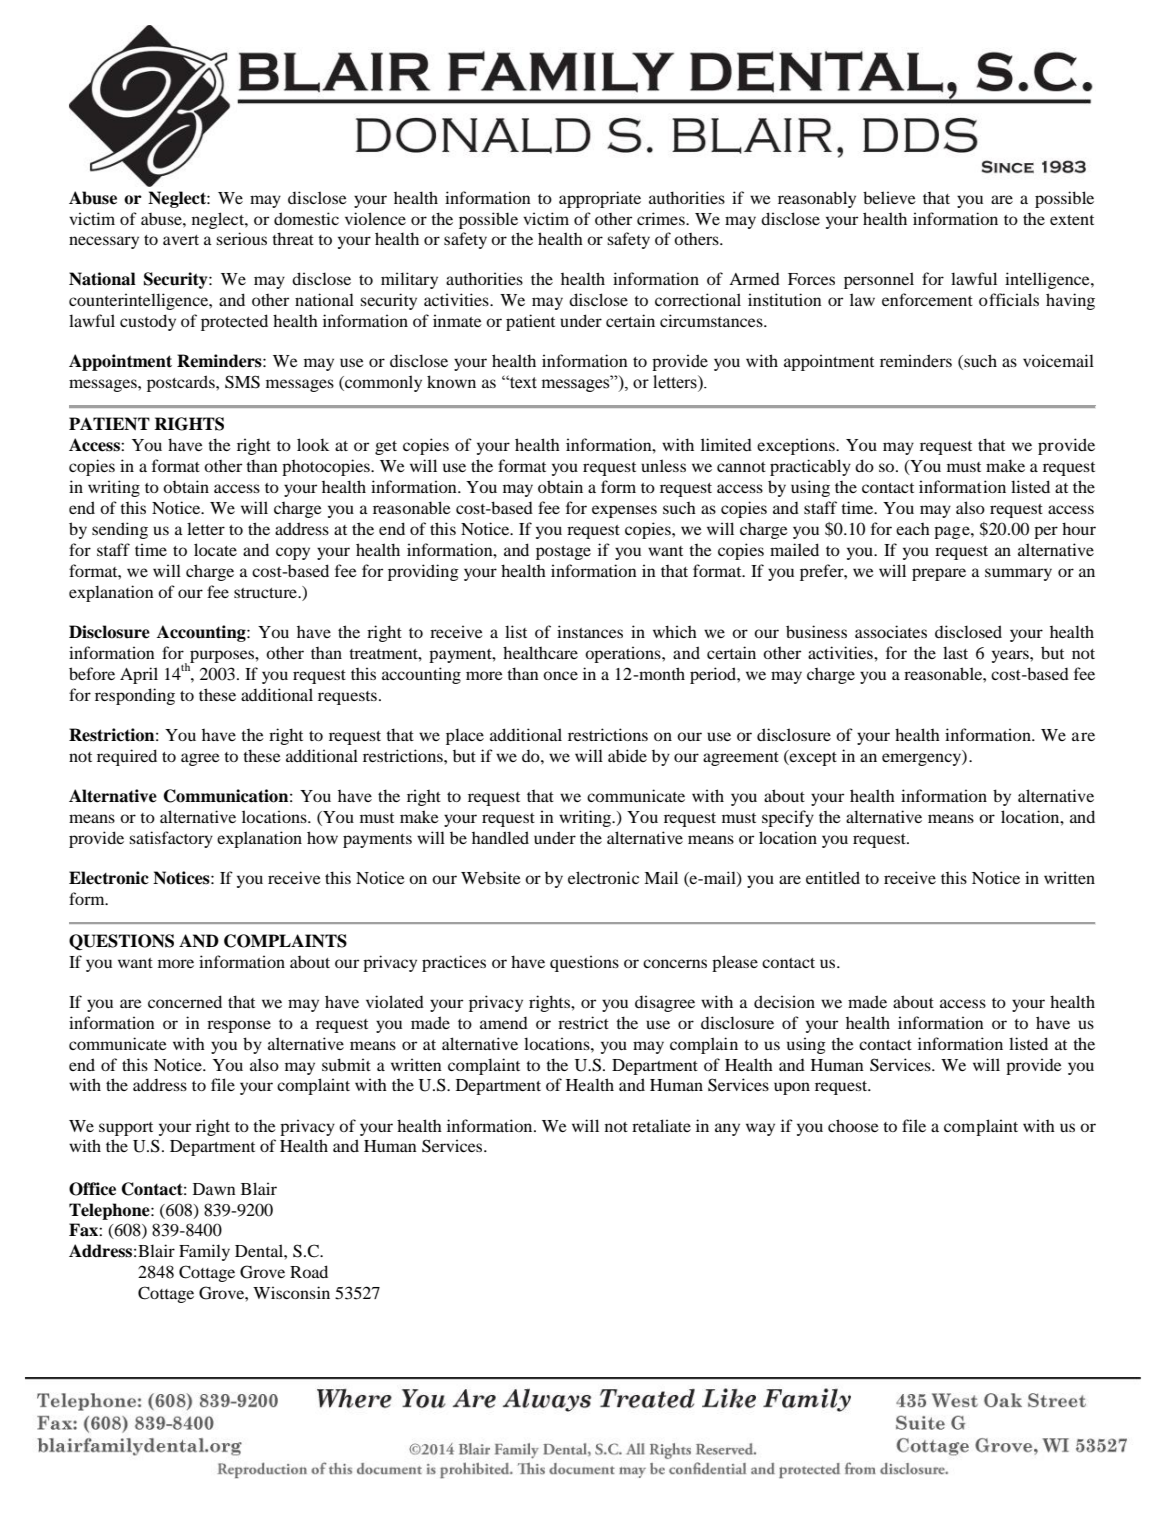 The image size is (1173, 1518). I want to click on Website, so click(491, 877).
